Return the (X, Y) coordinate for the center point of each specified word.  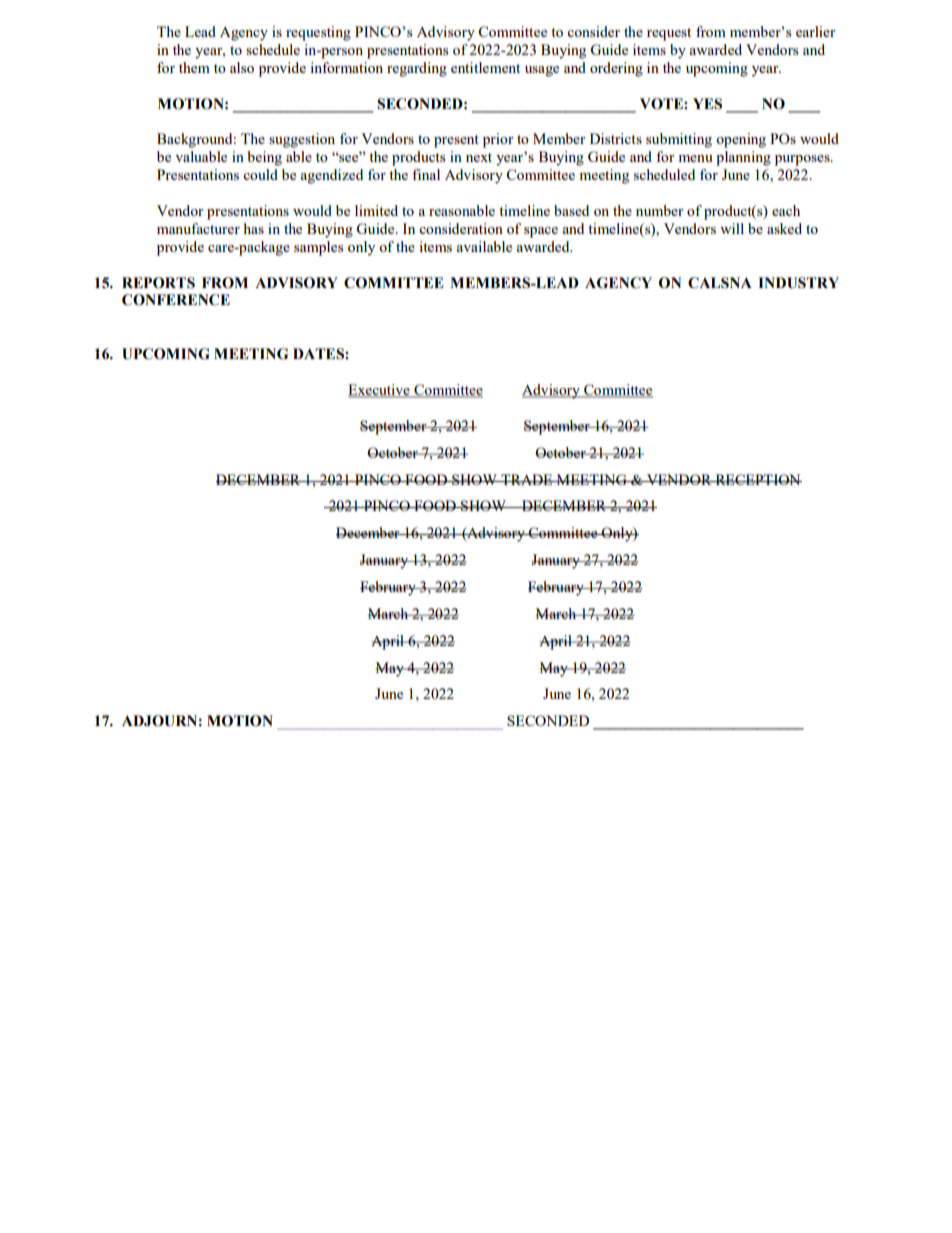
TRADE (527, 479)
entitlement (485, 67)
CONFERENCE (176, 300)
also (242, 67)
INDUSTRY (798, 283)
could (260, 174)
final (426, 174)
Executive (380, 391)
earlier (816, 31)
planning (743, 158)
